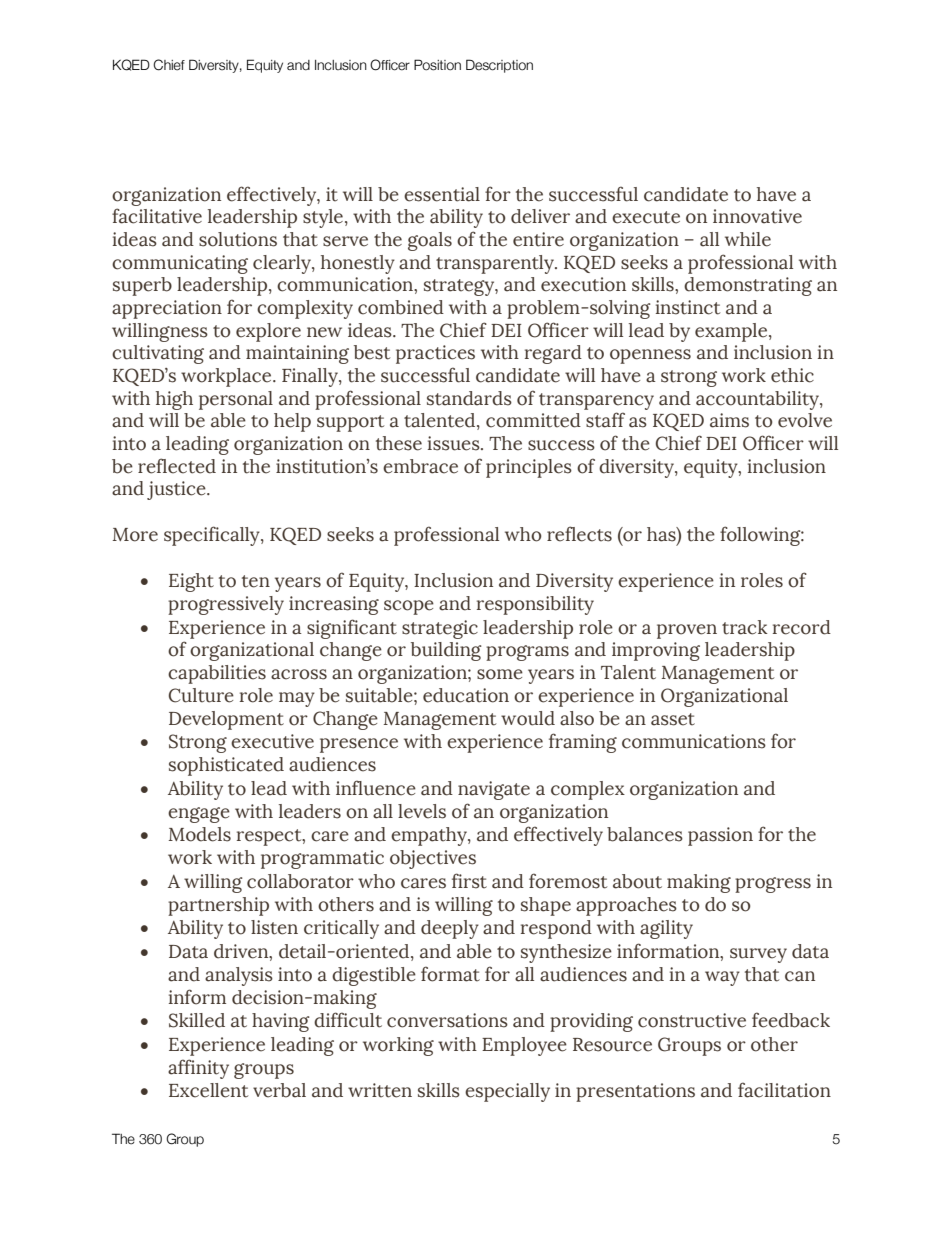 This document has width=952, height=1233. What do you see at coordinates (191, 582) in the document?
I see `Eight` at bounding box center [191, 582].
